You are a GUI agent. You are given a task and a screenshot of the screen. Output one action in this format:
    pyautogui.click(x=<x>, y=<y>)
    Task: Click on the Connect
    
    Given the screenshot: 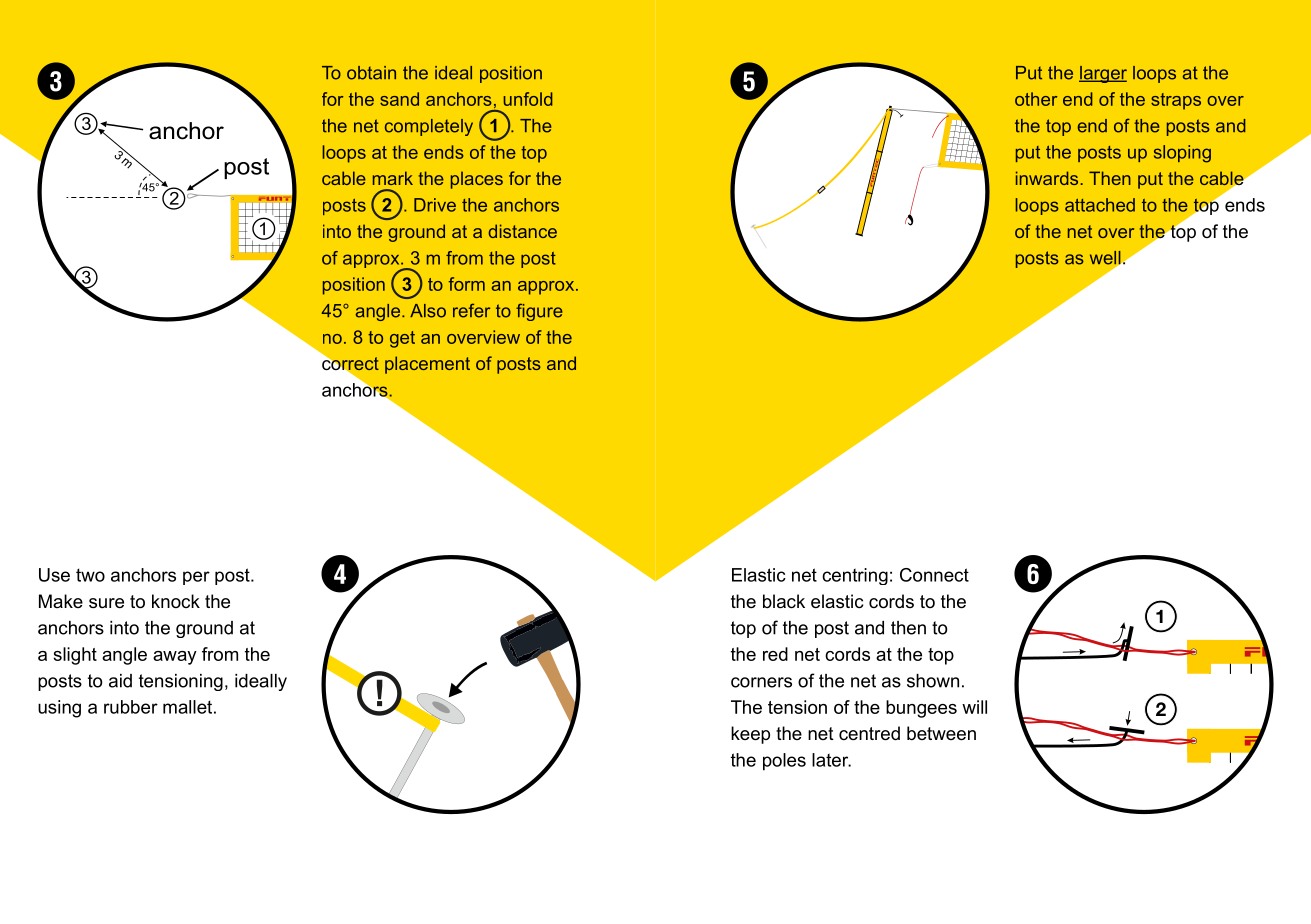 What is the action you would take?
    pyautogui.click(x=934, y=575)
